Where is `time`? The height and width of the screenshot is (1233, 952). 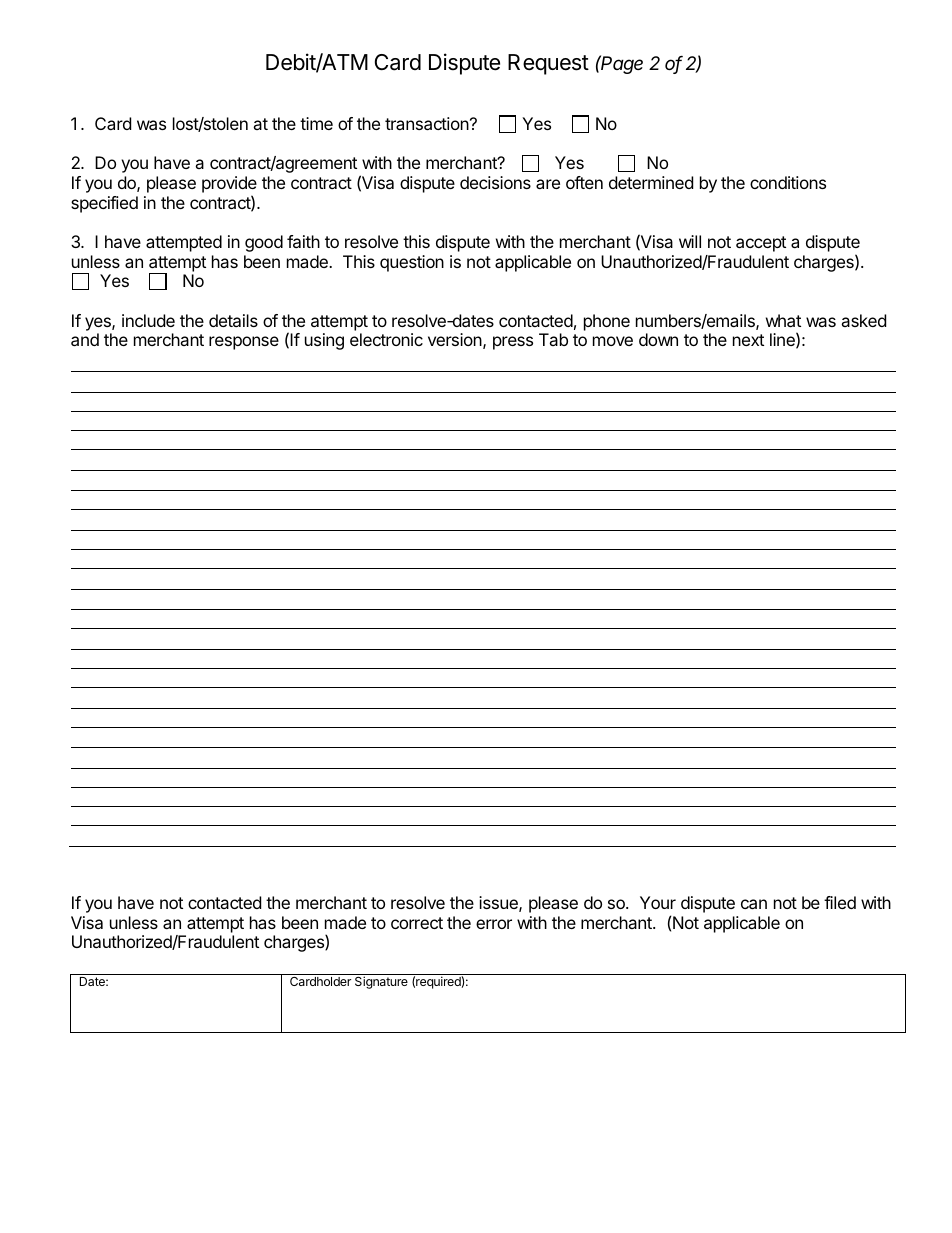
time is located at coordinates (316, 123).
